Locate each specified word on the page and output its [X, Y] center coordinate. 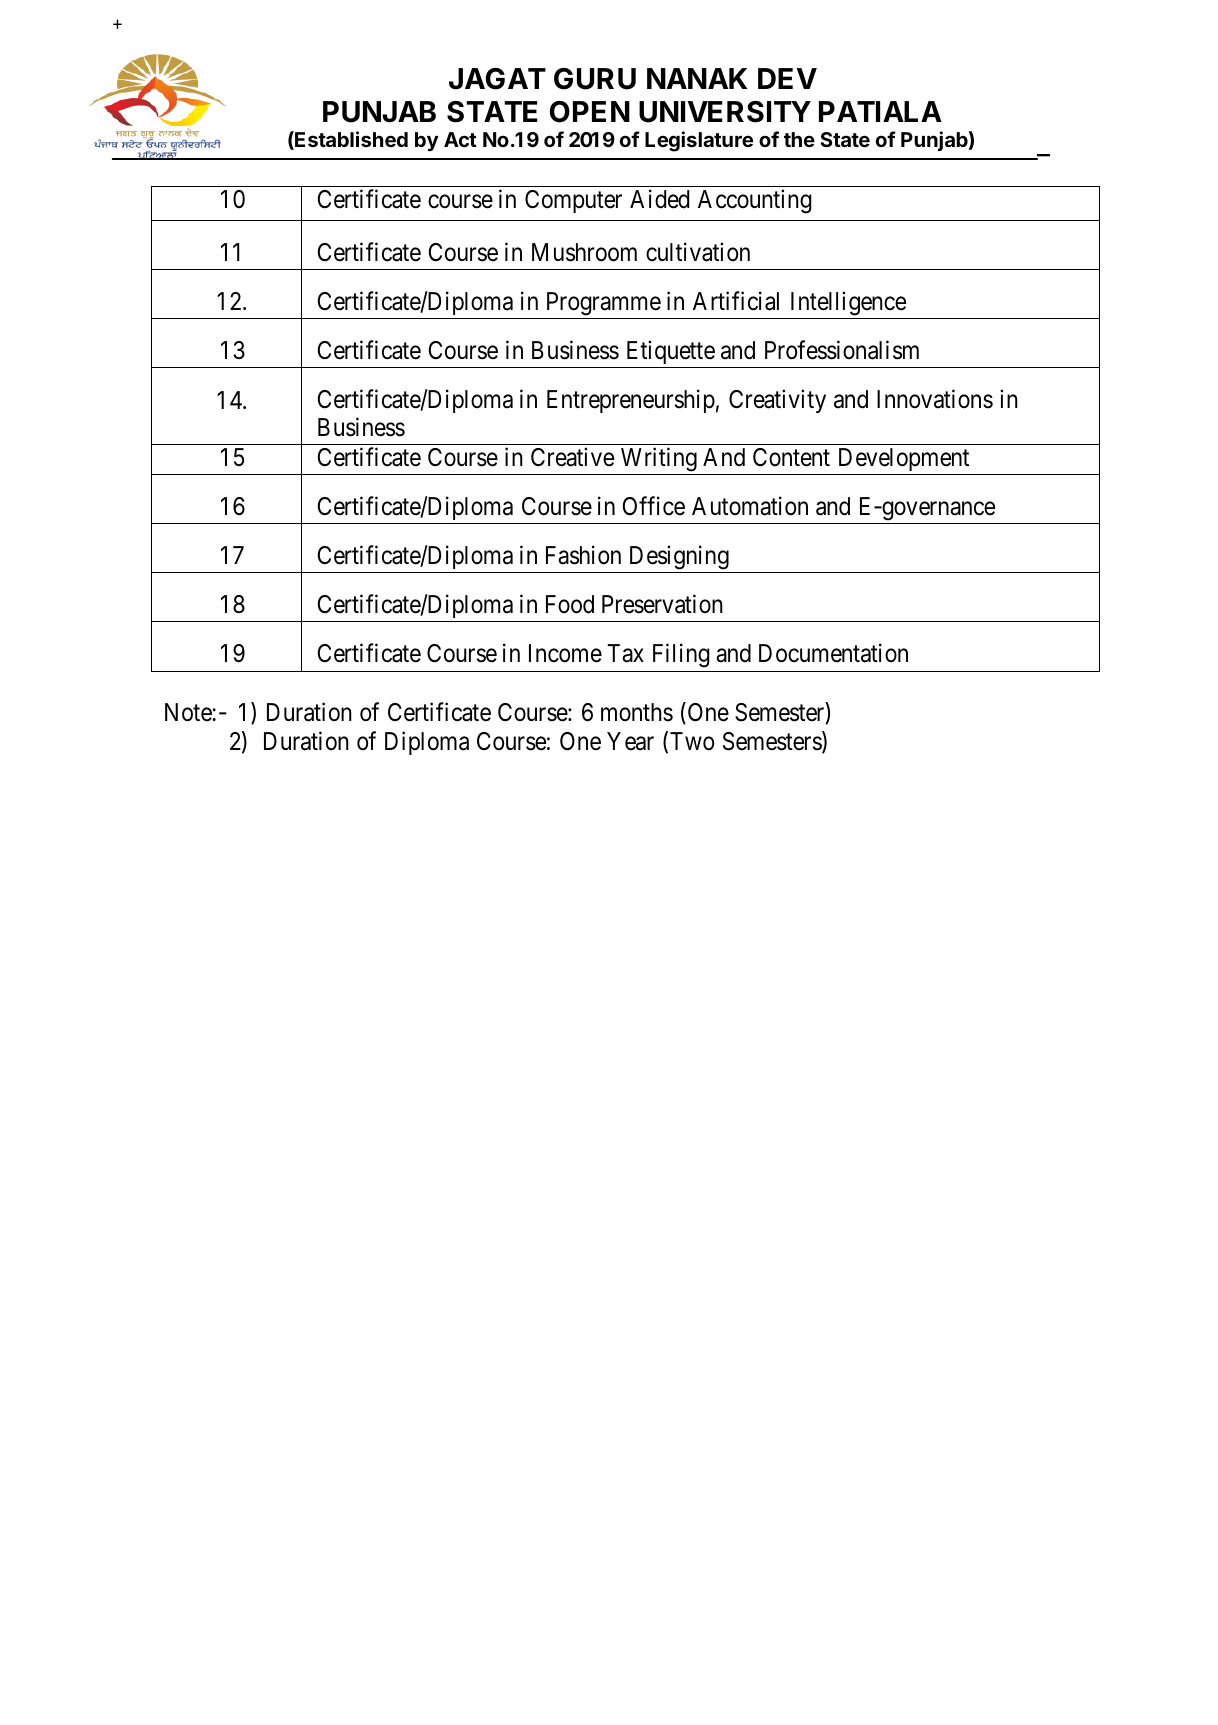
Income [565, 653]
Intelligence [847, 305]
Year [630, 741]
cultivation [698, 252]
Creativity [777, 401]
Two [692, 741]
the [799, 139]
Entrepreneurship [631, 401]
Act [460, 139]
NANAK [697, 78]
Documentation [833, 653]
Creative [572, 457]
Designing [678, 559]
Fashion [583, 555]
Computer [573, 201]
